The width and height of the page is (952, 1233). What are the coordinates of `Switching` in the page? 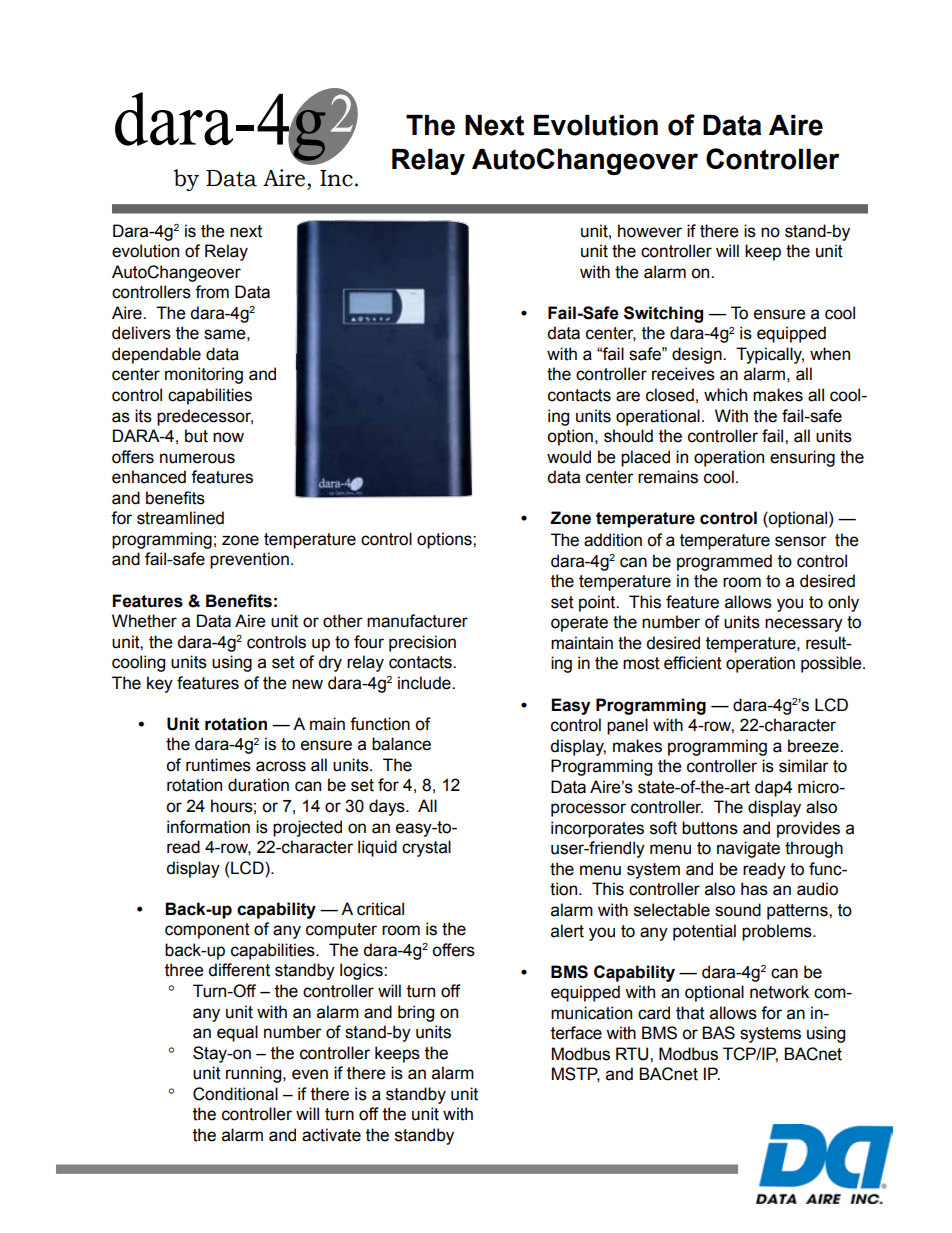 It's located at (663, 314).
